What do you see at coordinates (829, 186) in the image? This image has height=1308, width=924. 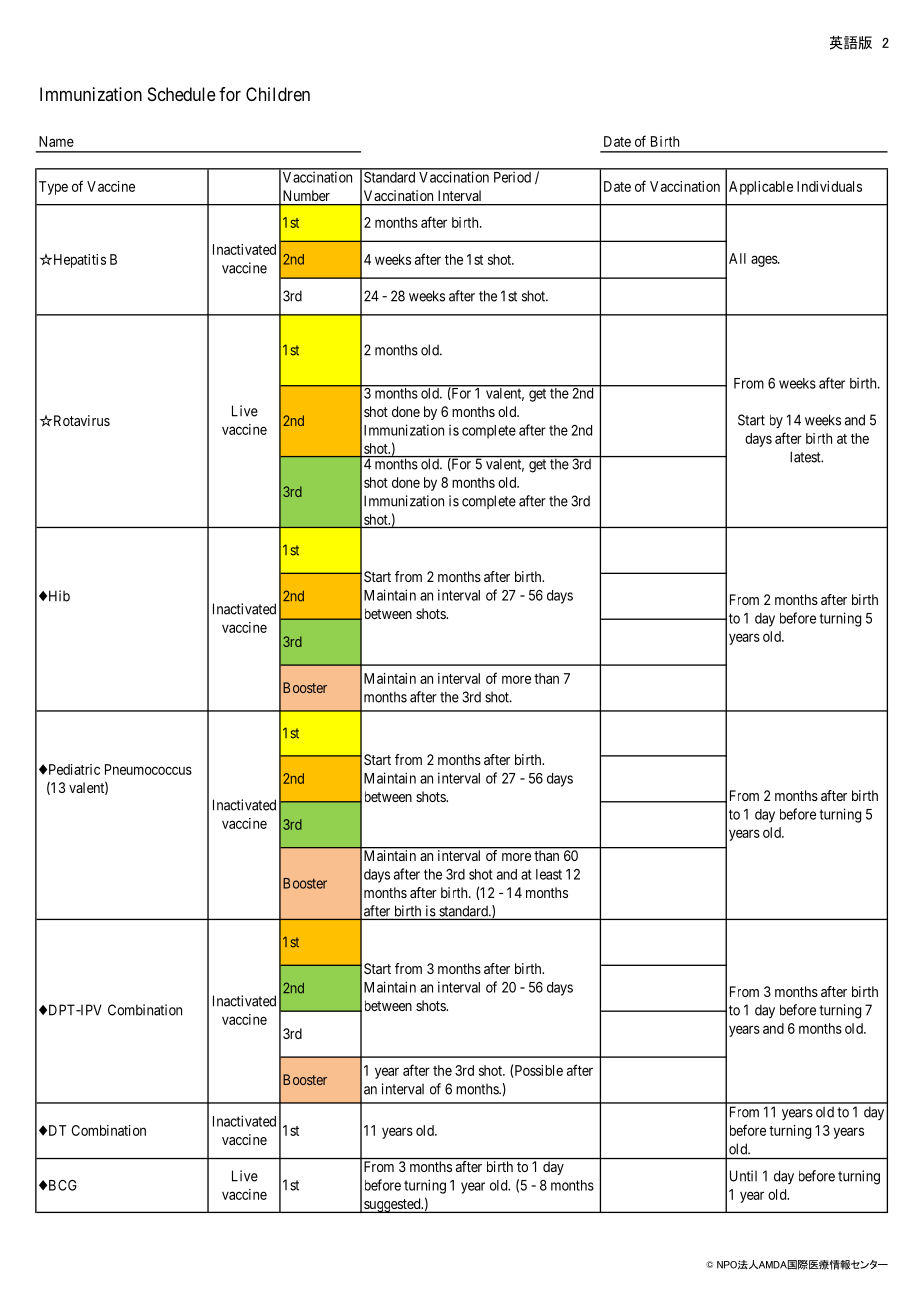 I see `Individuals` at bounding box center [829, 186].
